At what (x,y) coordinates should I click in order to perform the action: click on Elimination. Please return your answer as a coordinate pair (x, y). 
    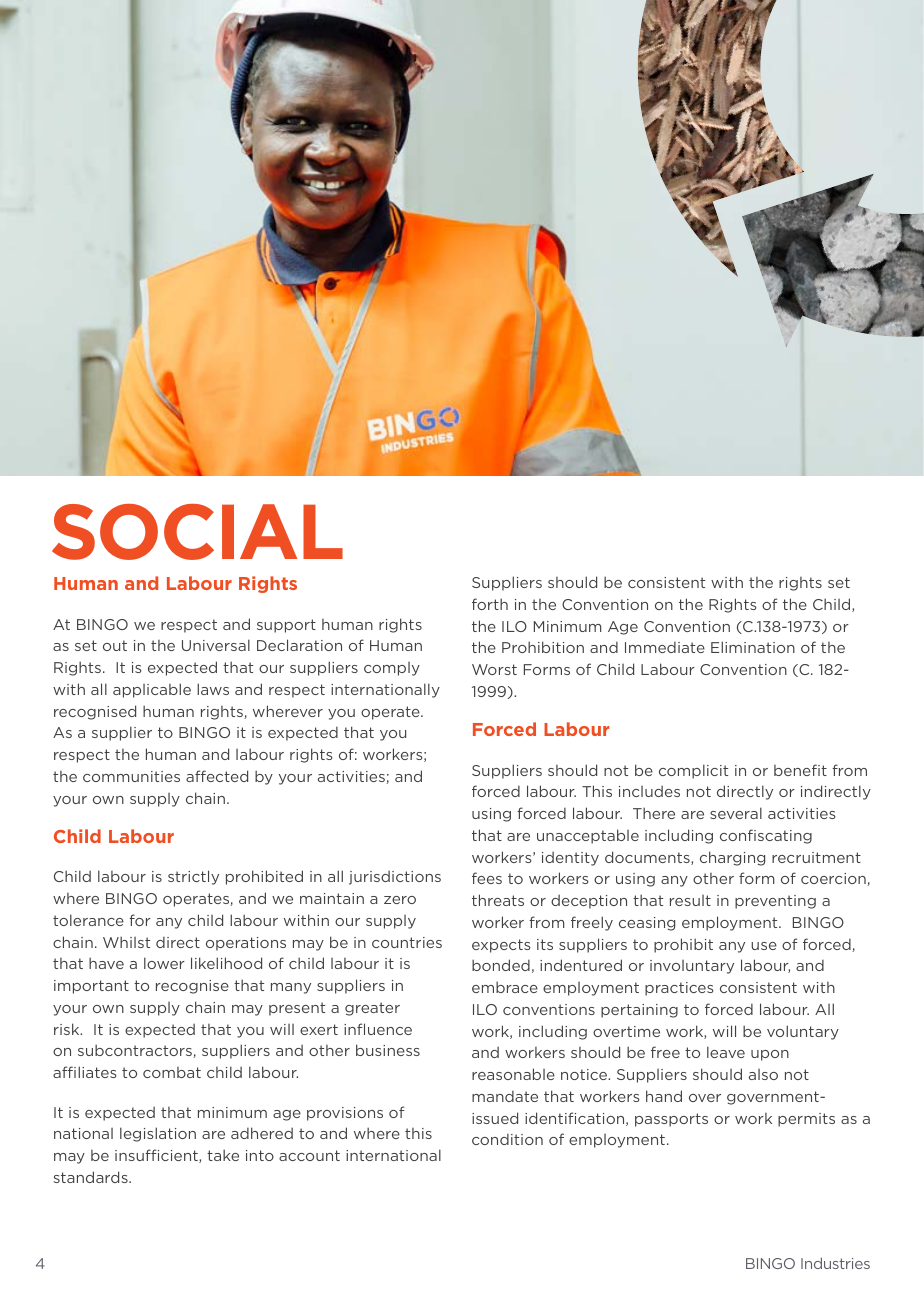
    Looking at the image, I should click on (753, 647).
